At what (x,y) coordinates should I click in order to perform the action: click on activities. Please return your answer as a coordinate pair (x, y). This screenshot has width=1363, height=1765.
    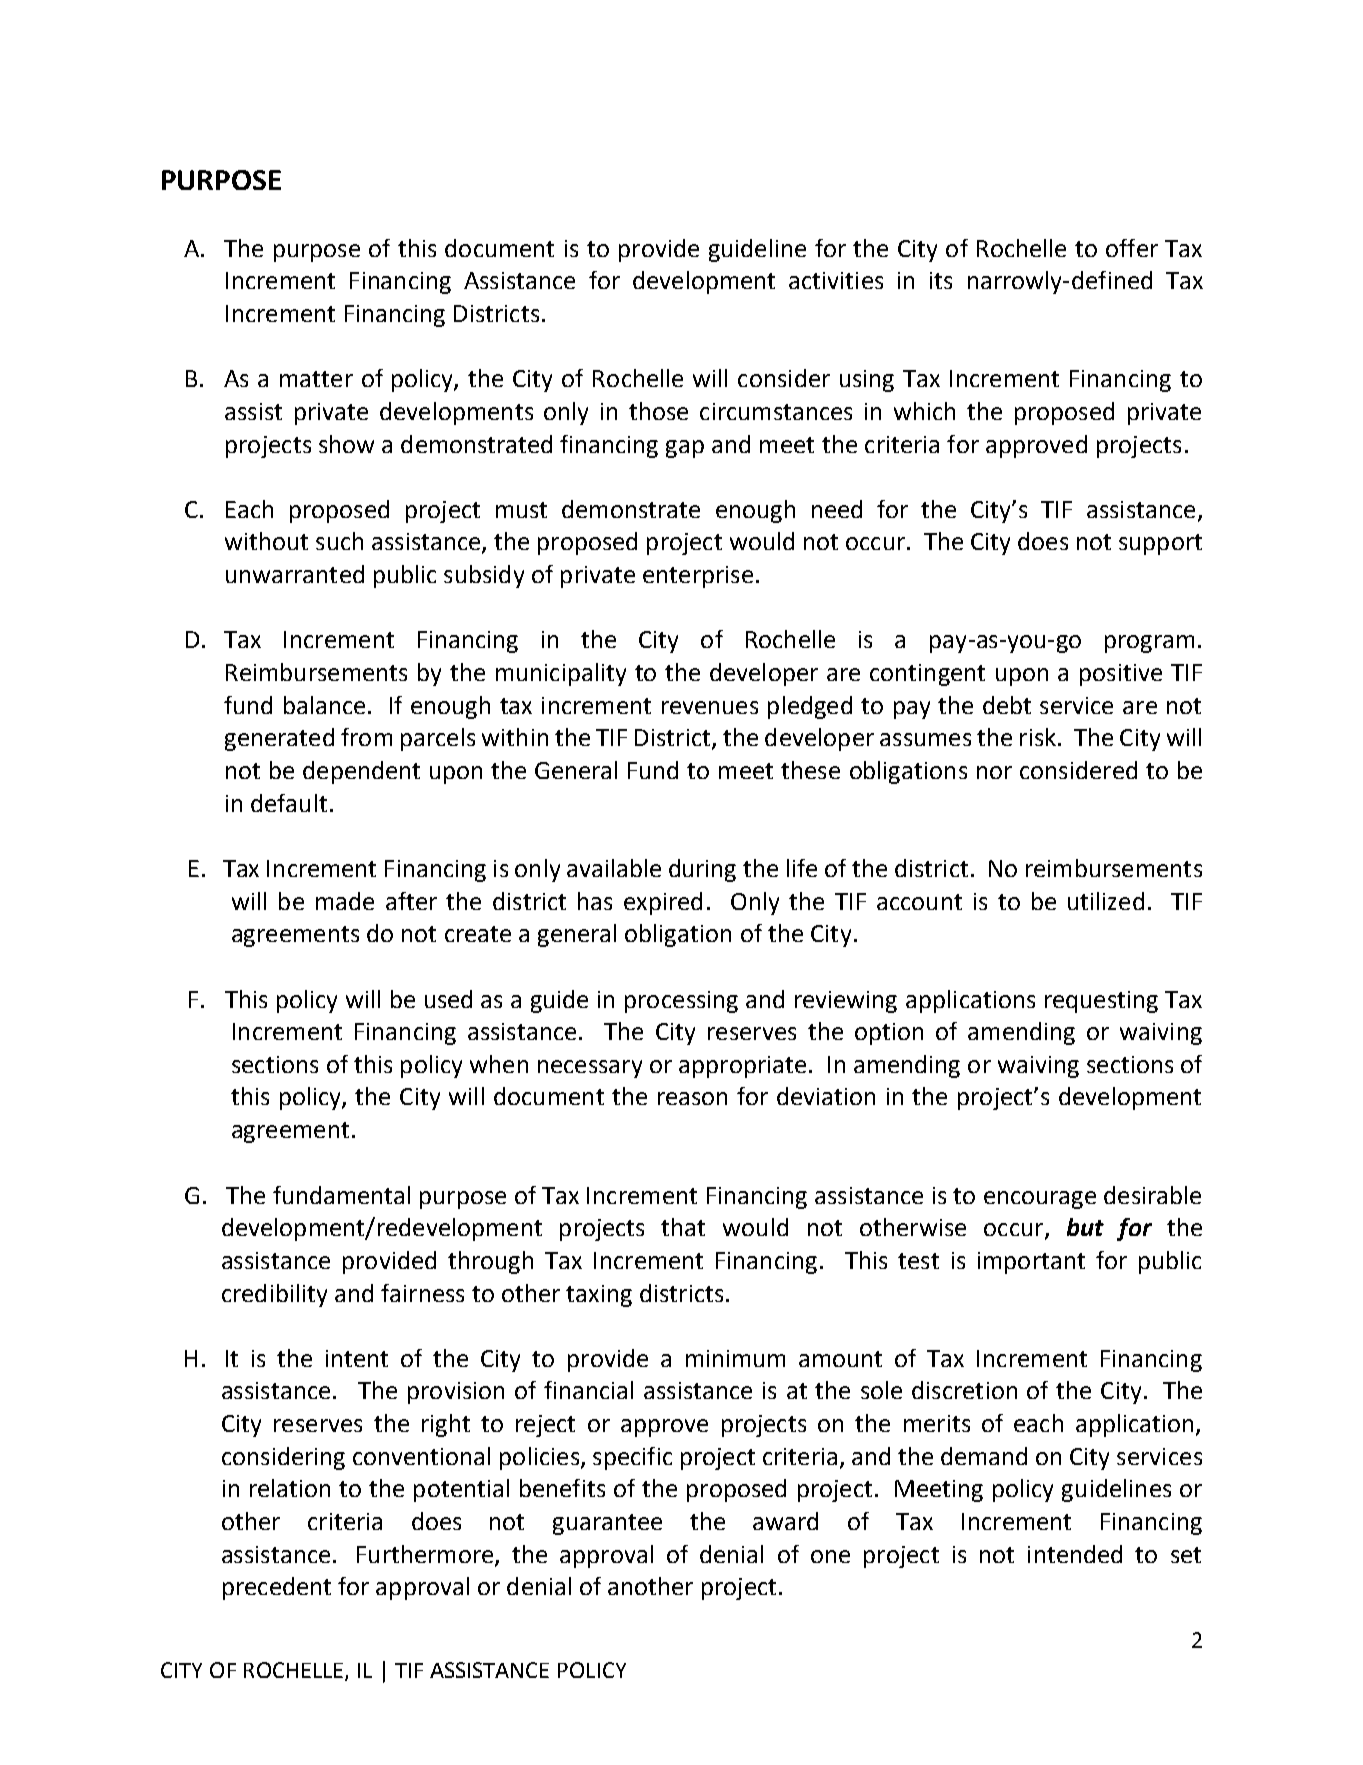
    Looking at the image, I should click on (836, 280).
